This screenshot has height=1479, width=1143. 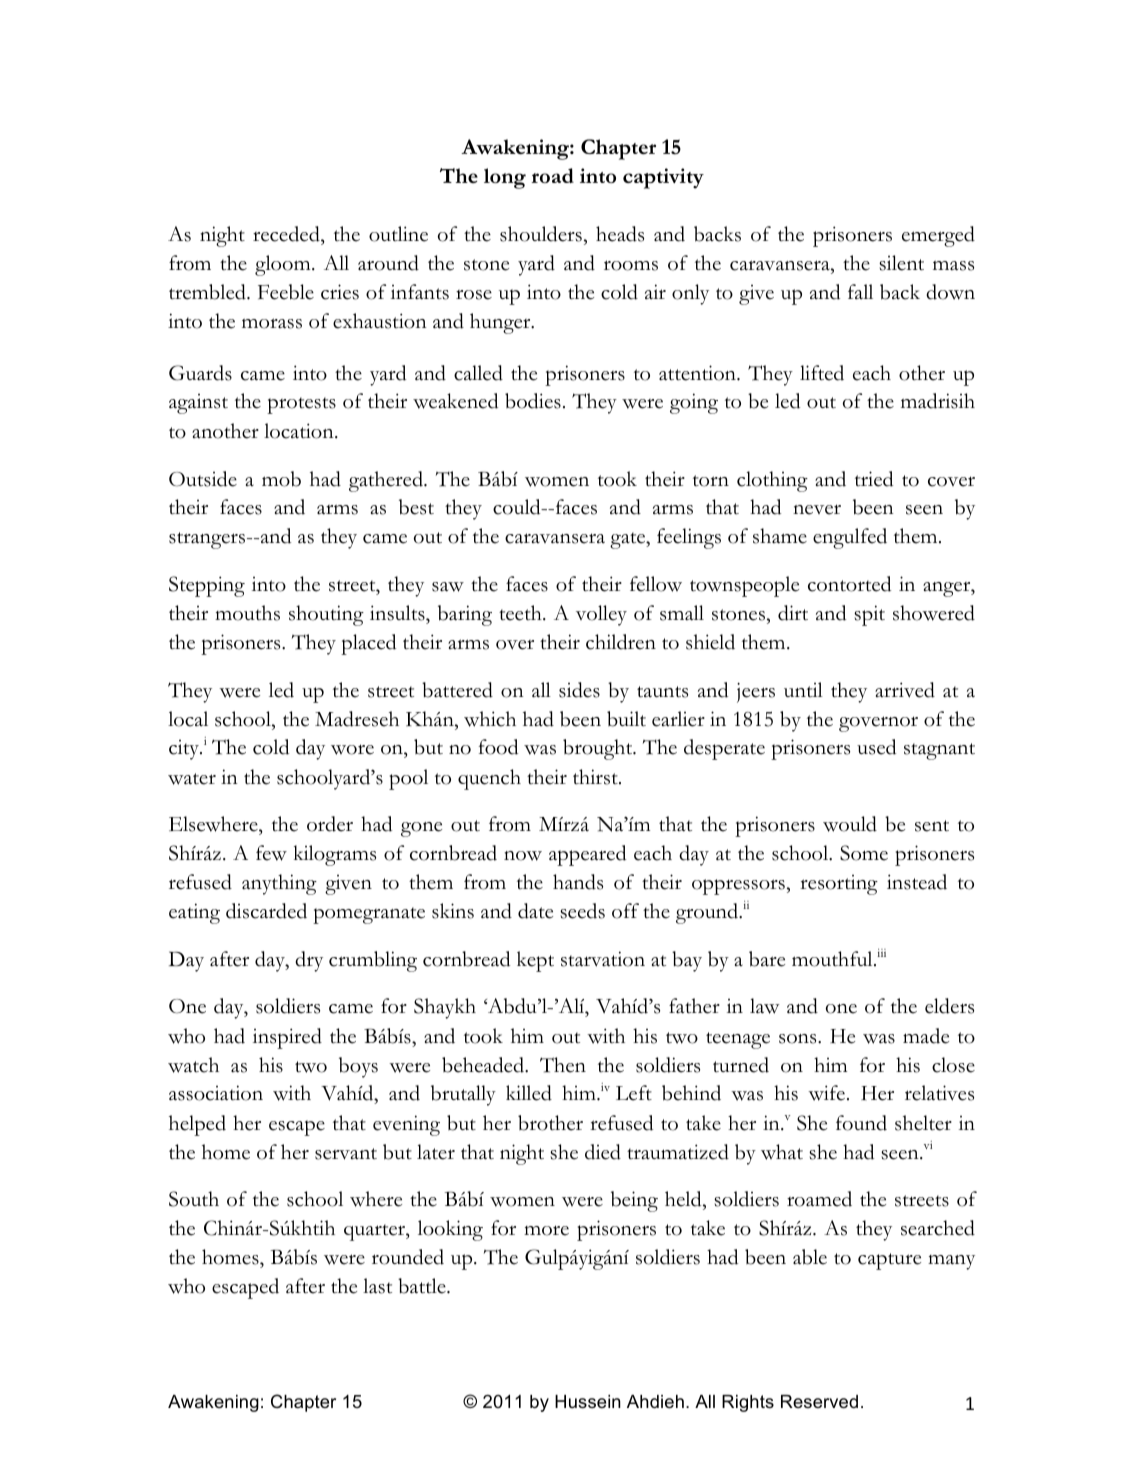 I want to click on Reserved, so click(x=819, y=1402).
